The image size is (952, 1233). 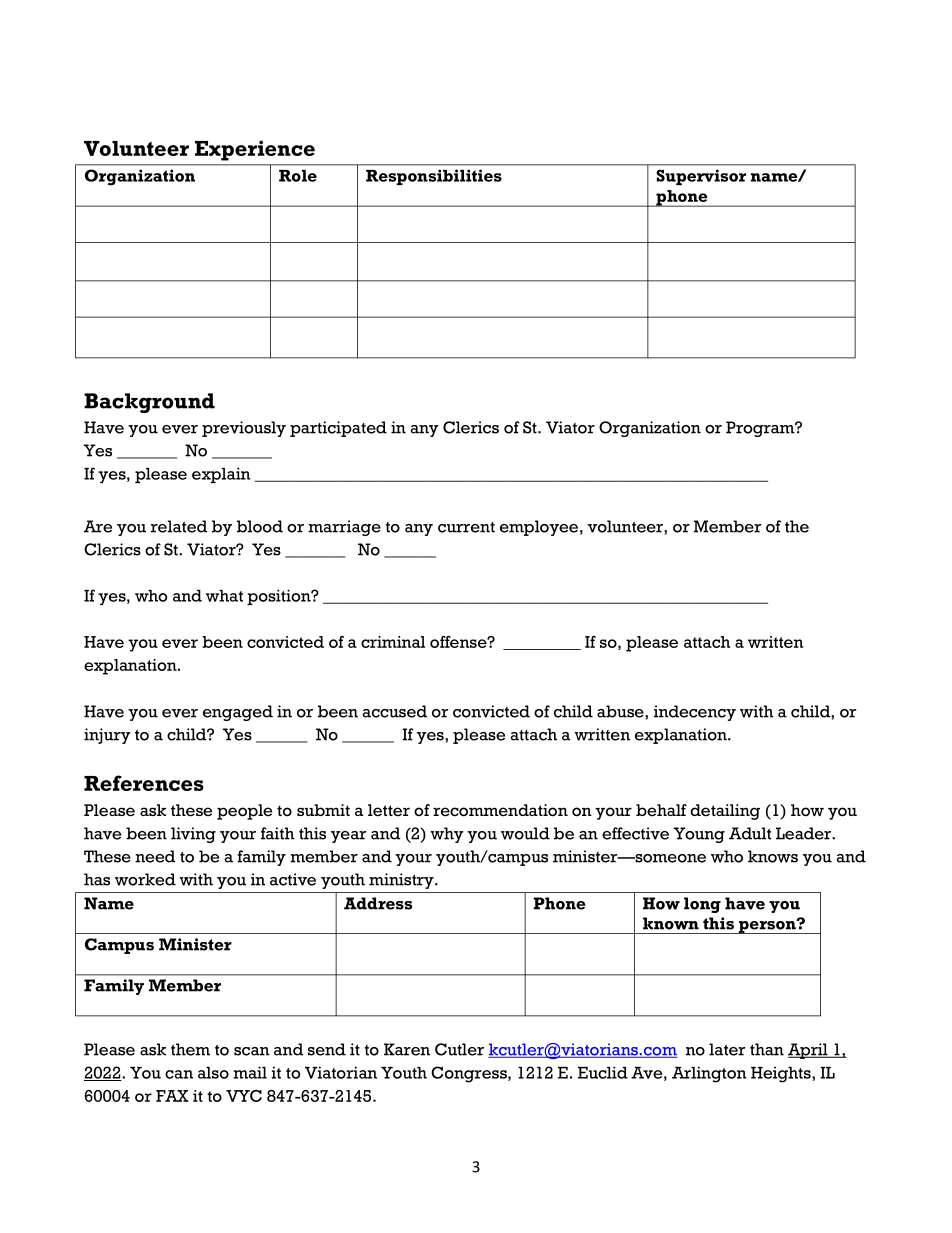 I want to click on Background, so click(x=149, y=403).
